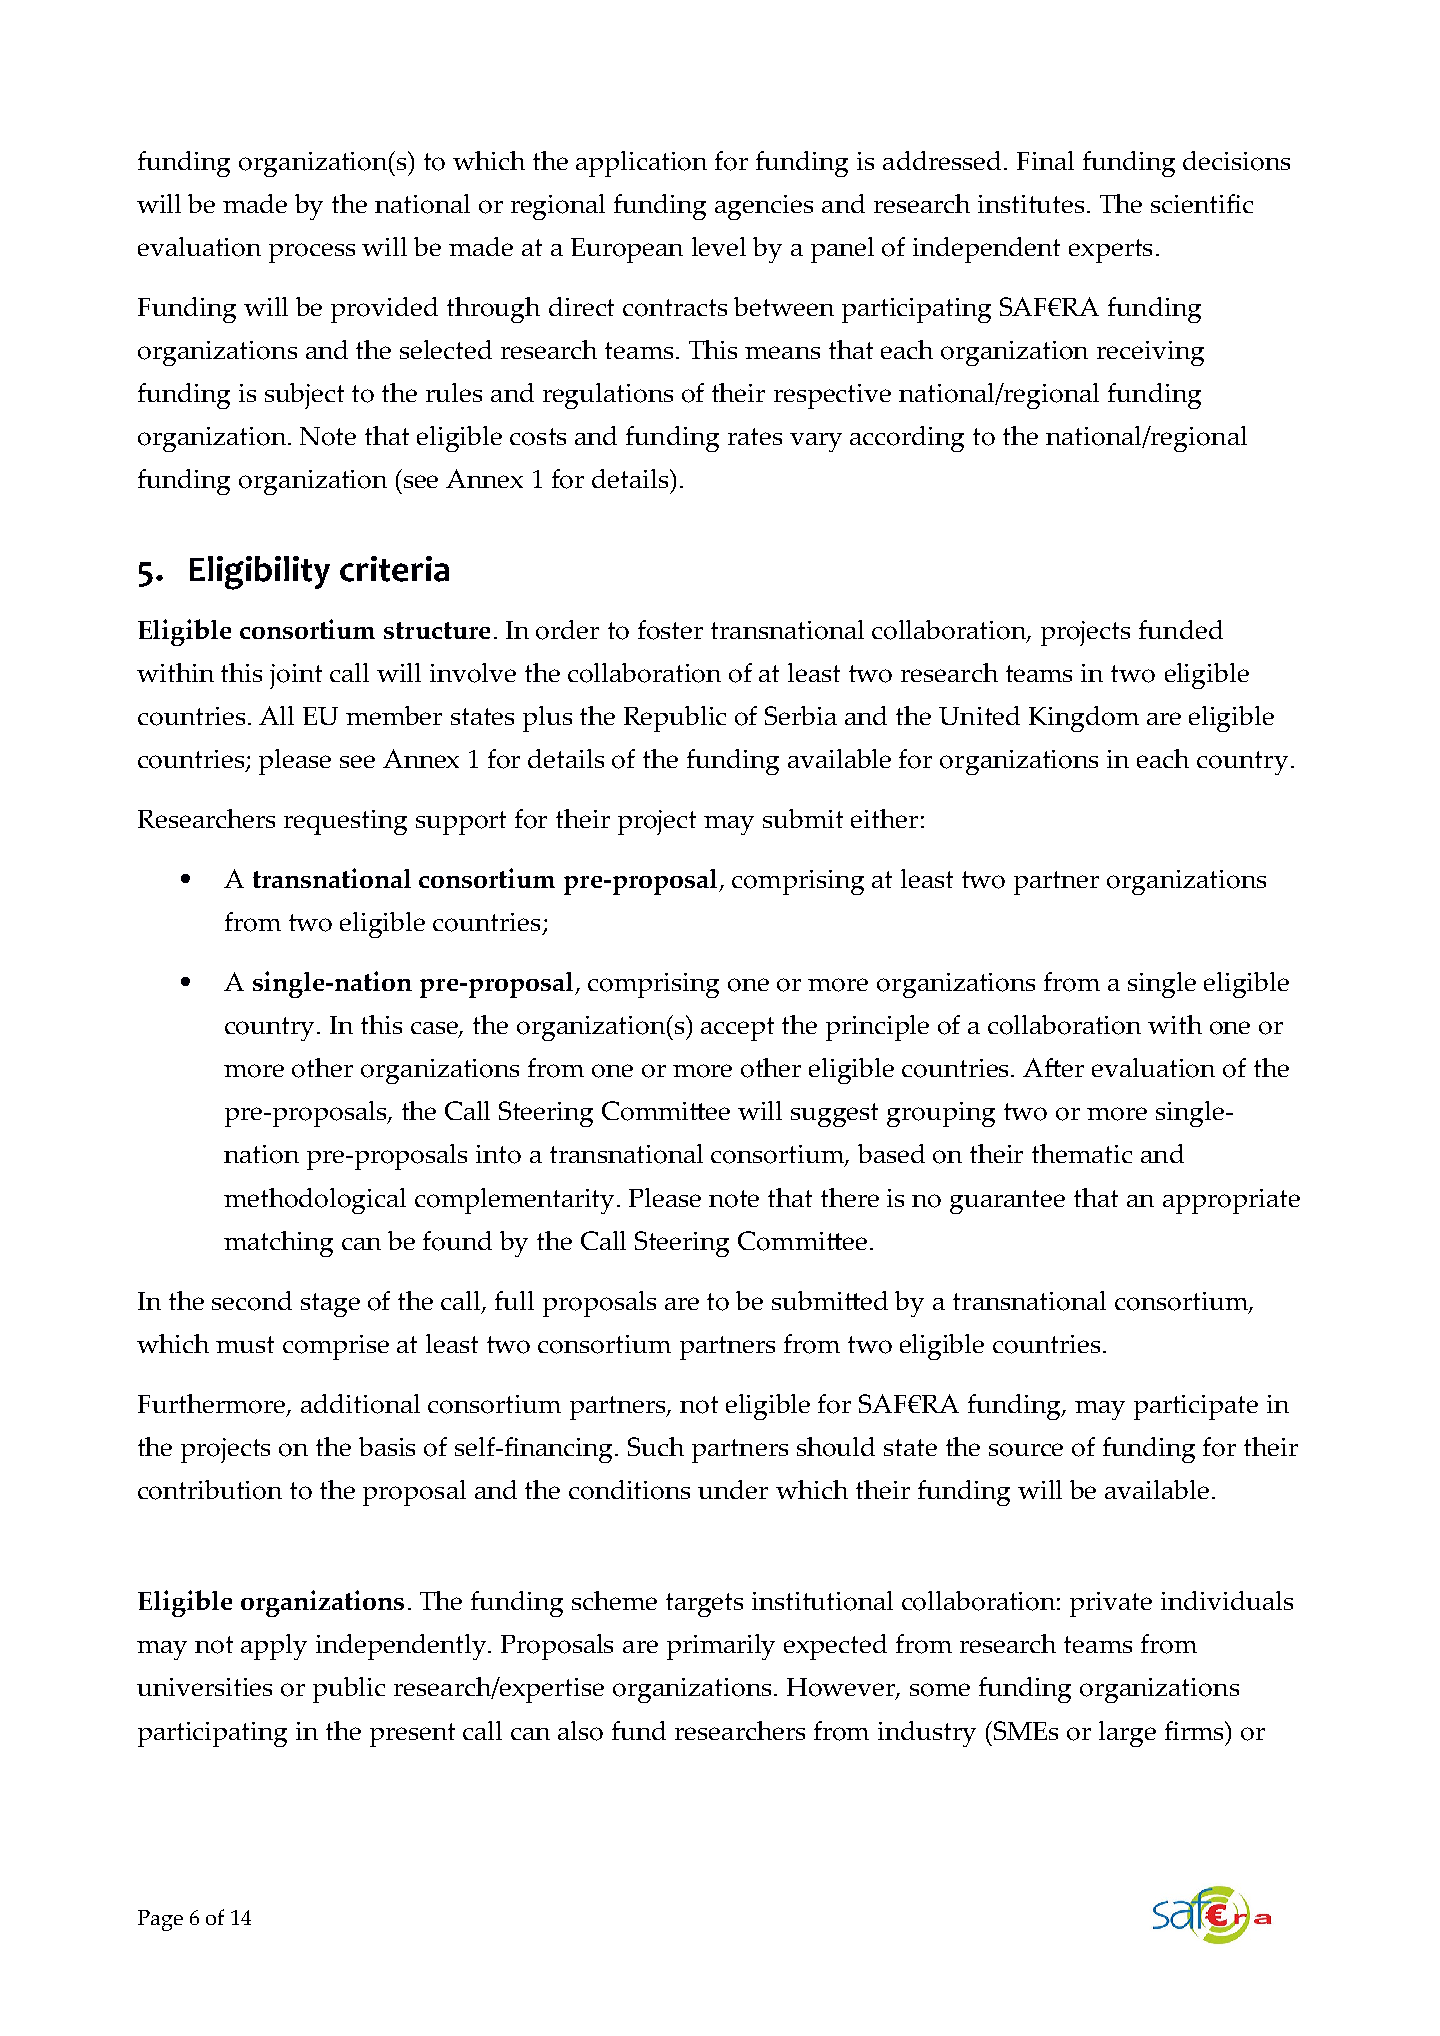  Describe the element at coordinates (979, 715) in the page. I see `United` at that location.
